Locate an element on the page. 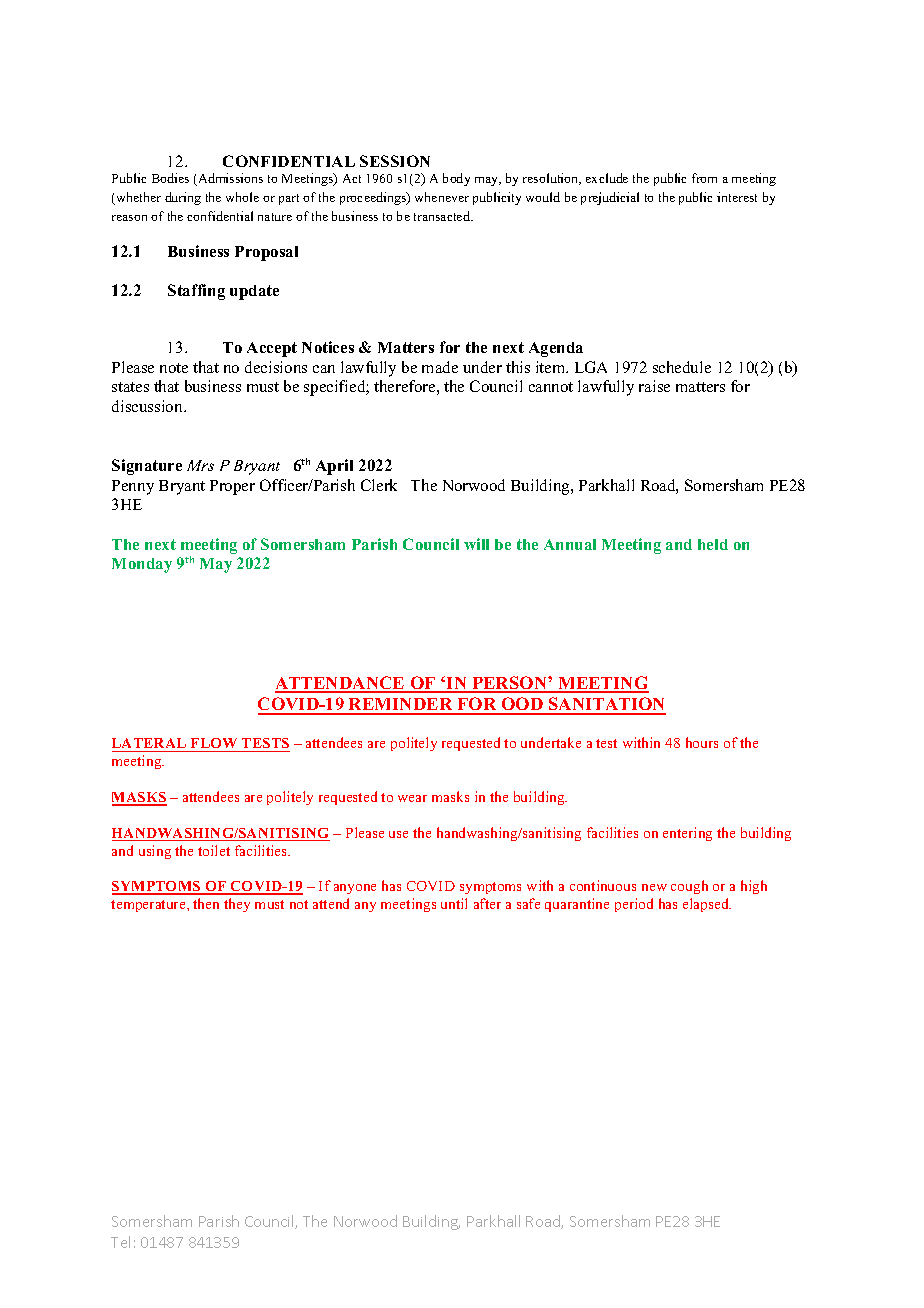 The width and height of the image is (924, 1308). schedule is located at coordinates (682, 367).
